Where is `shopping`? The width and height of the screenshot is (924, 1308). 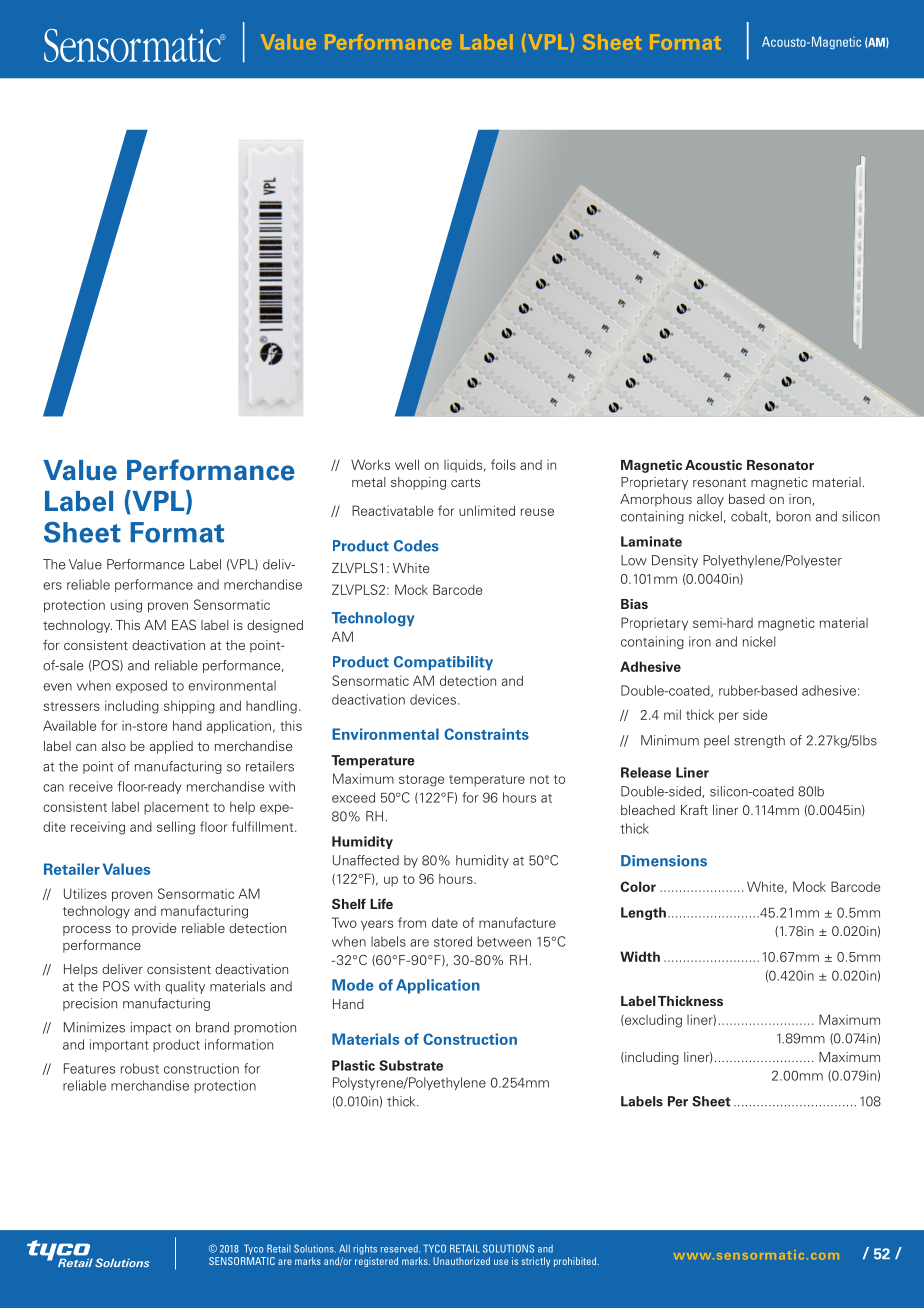 shopping is located at coordinates (418, 483).
